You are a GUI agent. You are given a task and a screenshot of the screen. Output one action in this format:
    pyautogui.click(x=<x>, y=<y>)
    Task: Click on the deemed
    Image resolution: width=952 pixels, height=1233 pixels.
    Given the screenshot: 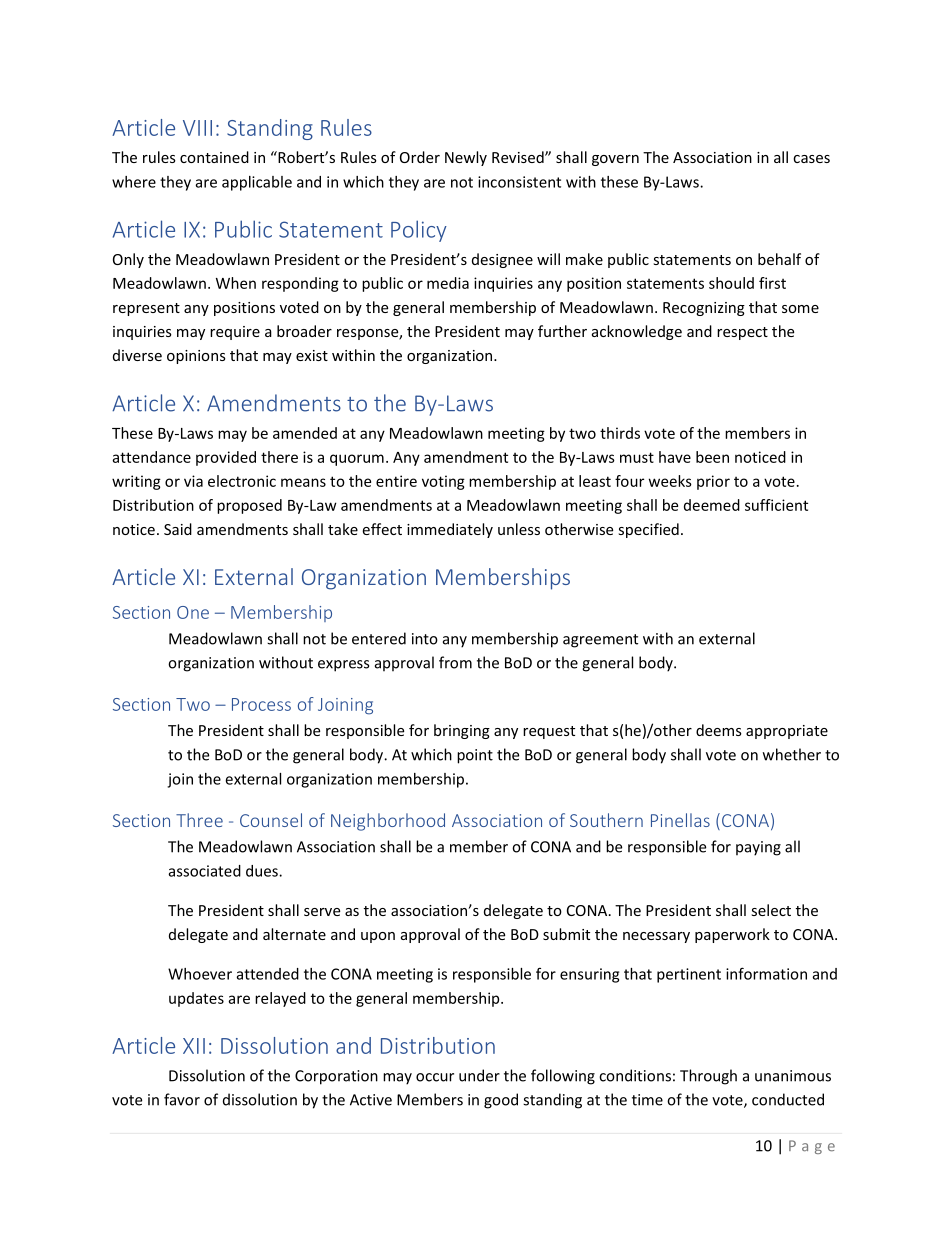 What is the action you would take?
    pyautogui.click(x=712, y=505)
